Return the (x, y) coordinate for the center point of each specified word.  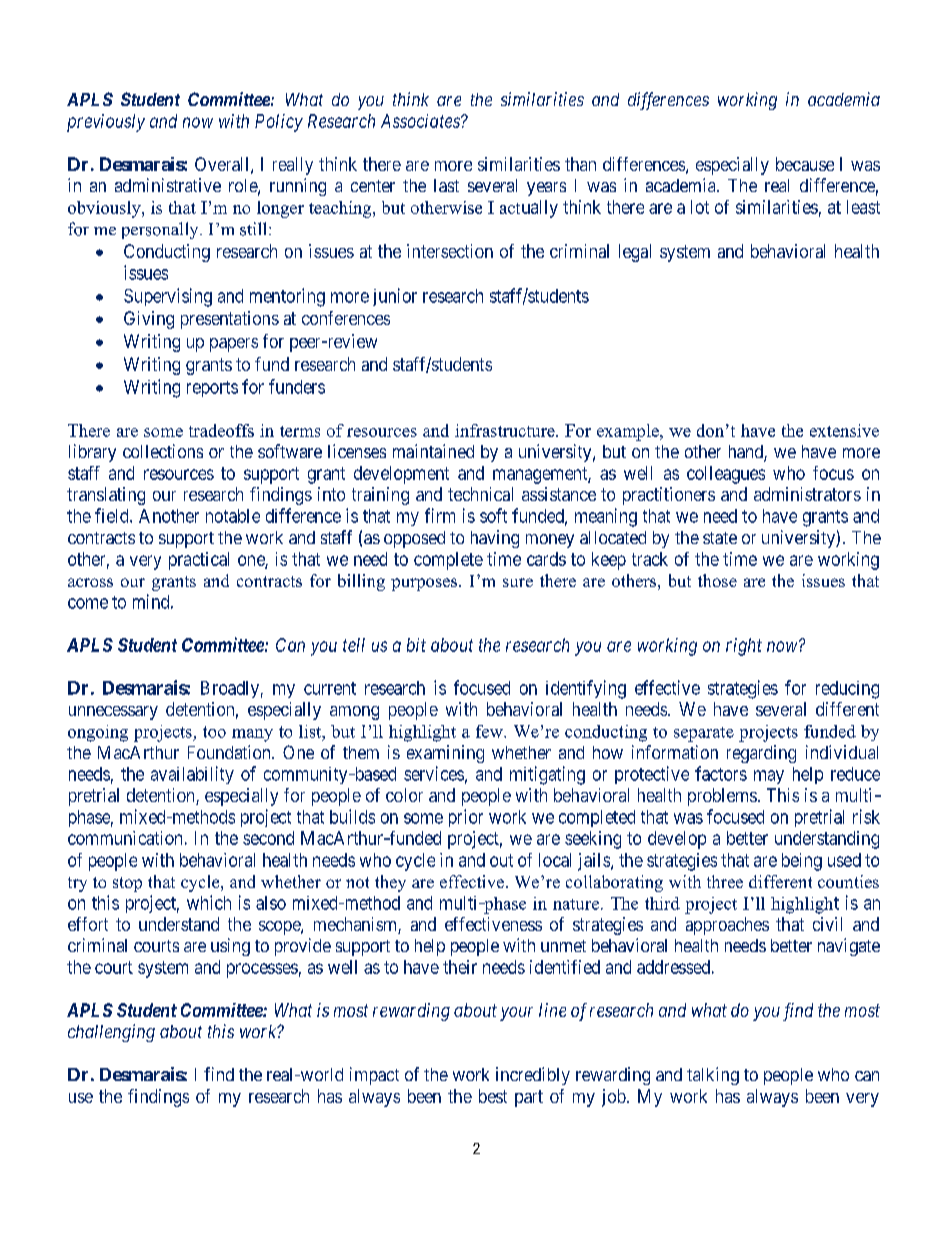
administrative (168, 185)
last (446, 185)
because (805, 164)
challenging (111, 1033)
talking (713, 1076)
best (493, 1096)
